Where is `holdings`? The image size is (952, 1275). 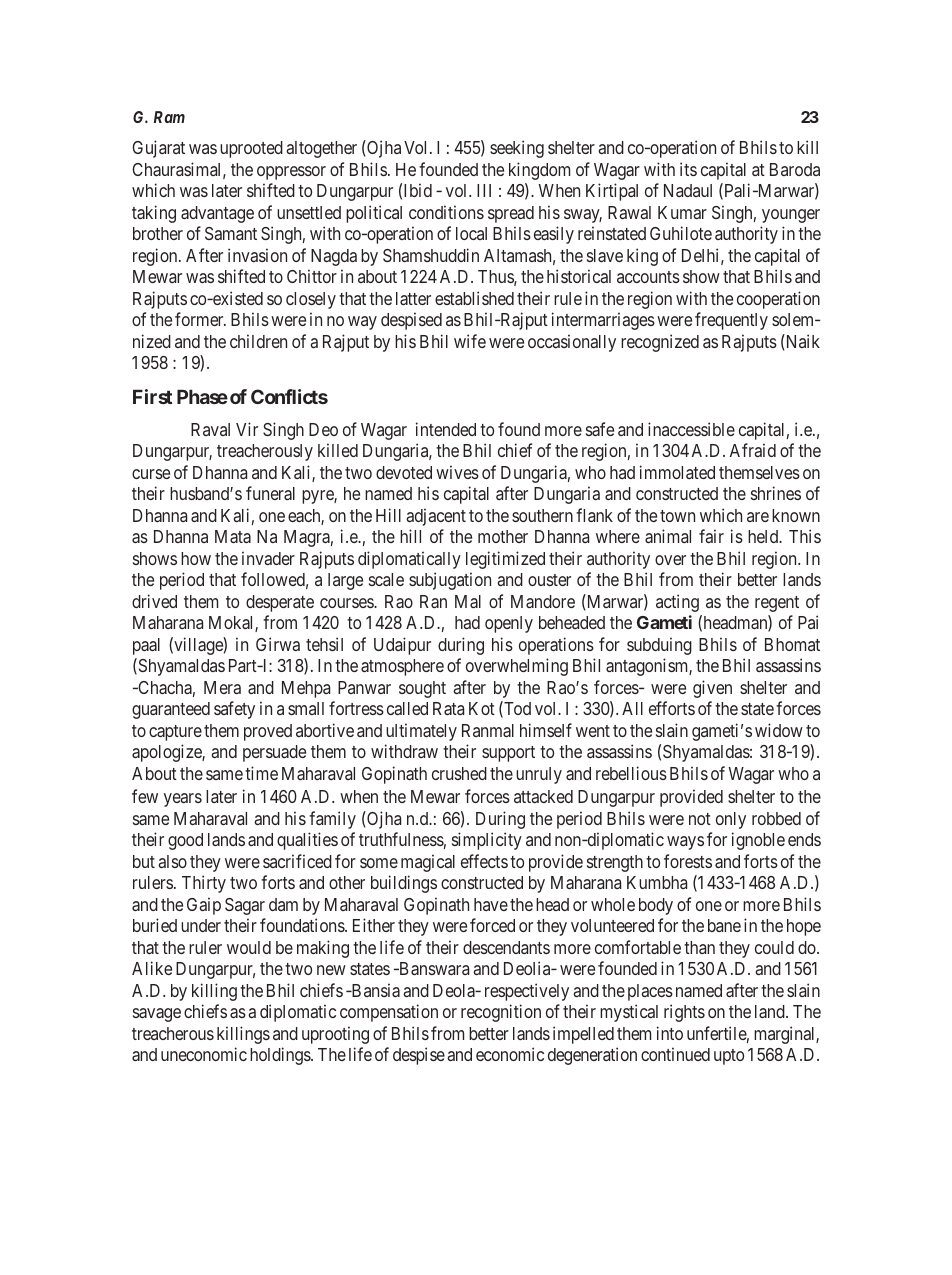
holdings is located at coordinates (281, 1056).
